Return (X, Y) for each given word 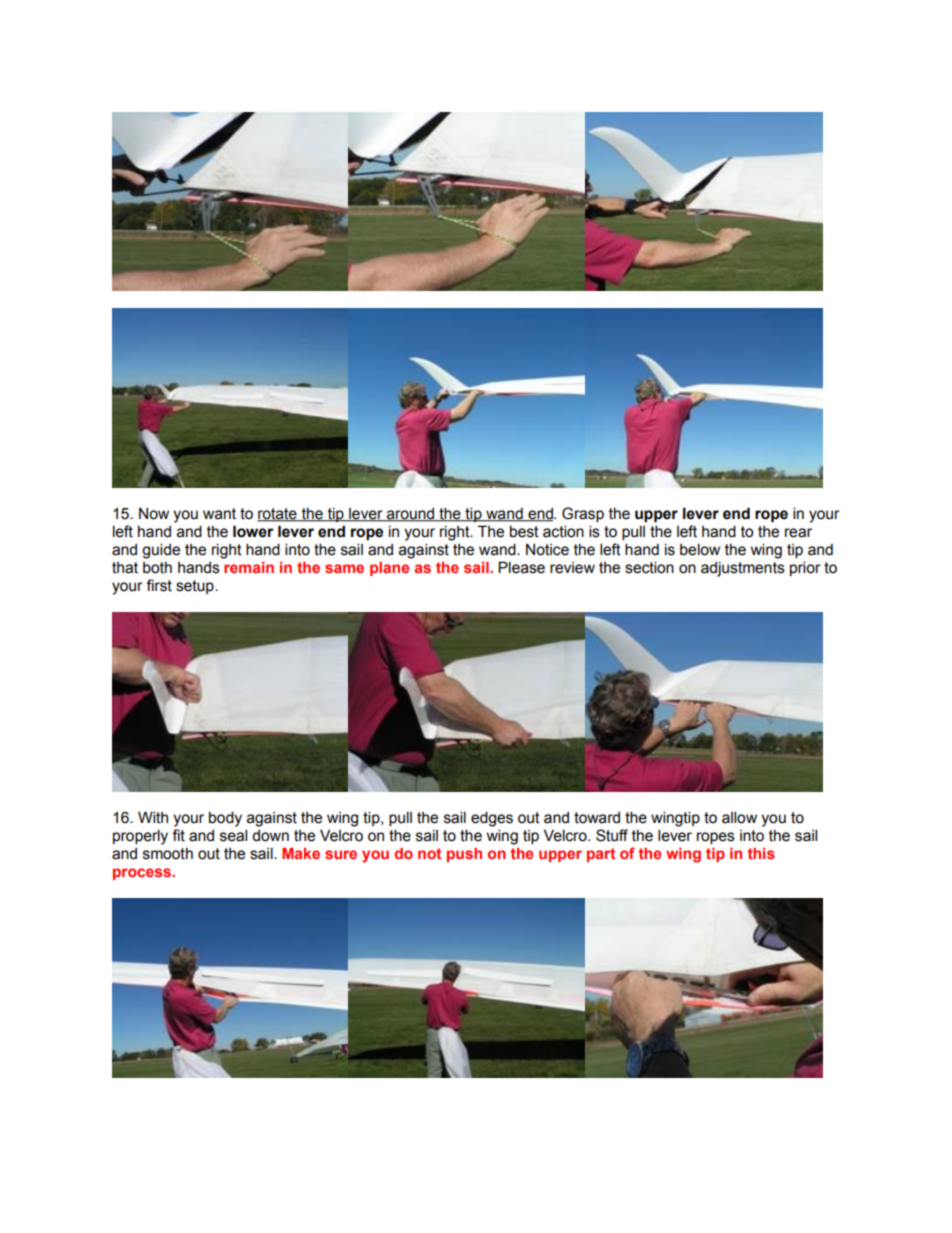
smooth (168, 854)
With (153, 817)
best (524, 531)
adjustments (743, 569)
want (219, 514)
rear (798, 533)
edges (492, 819)
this (761, 853)
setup (196, 587)
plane (389, 569)
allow (739, 817)
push (464, 855)
